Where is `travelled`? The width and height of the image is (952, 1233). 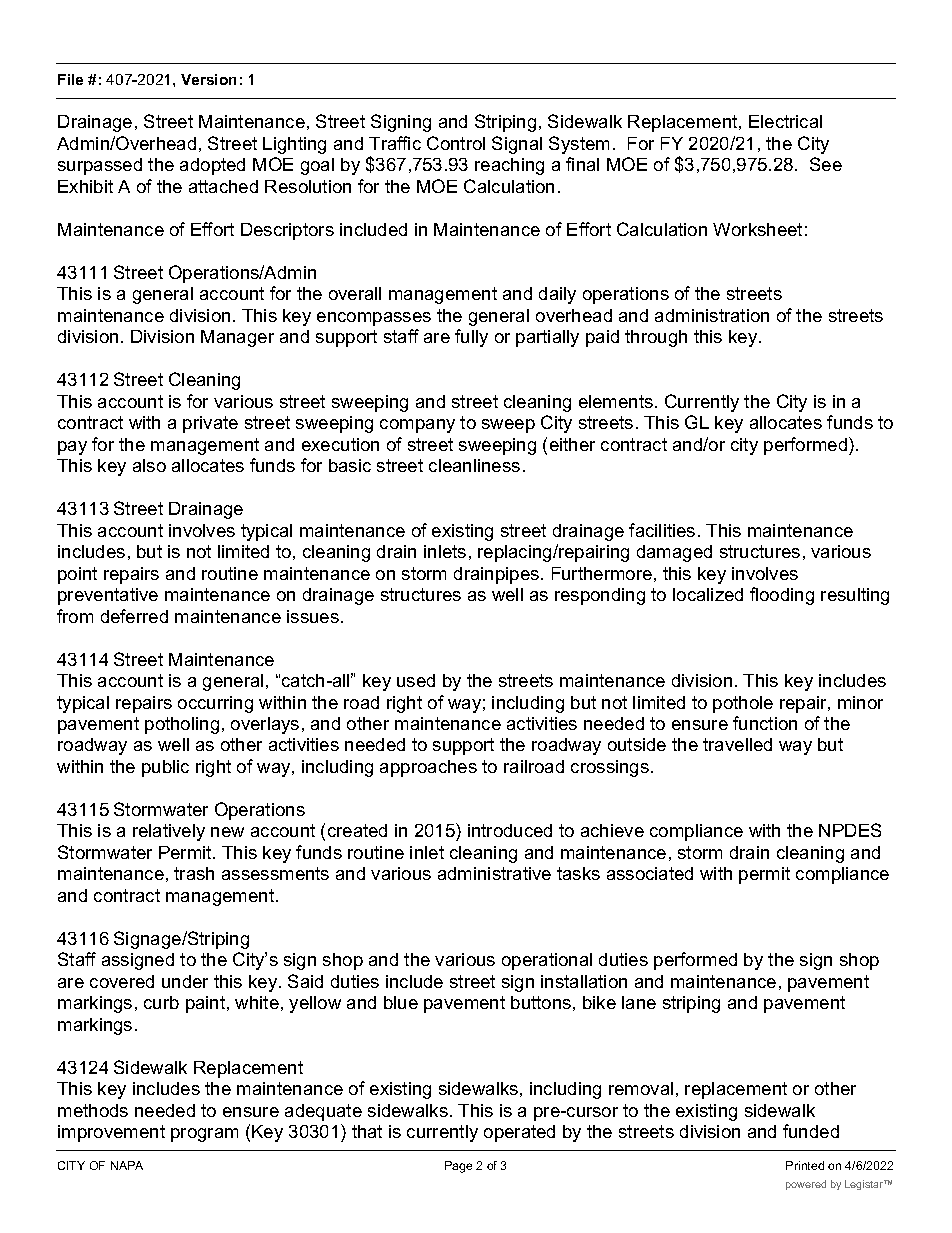 travelled is located at coordinates (737, 744).
